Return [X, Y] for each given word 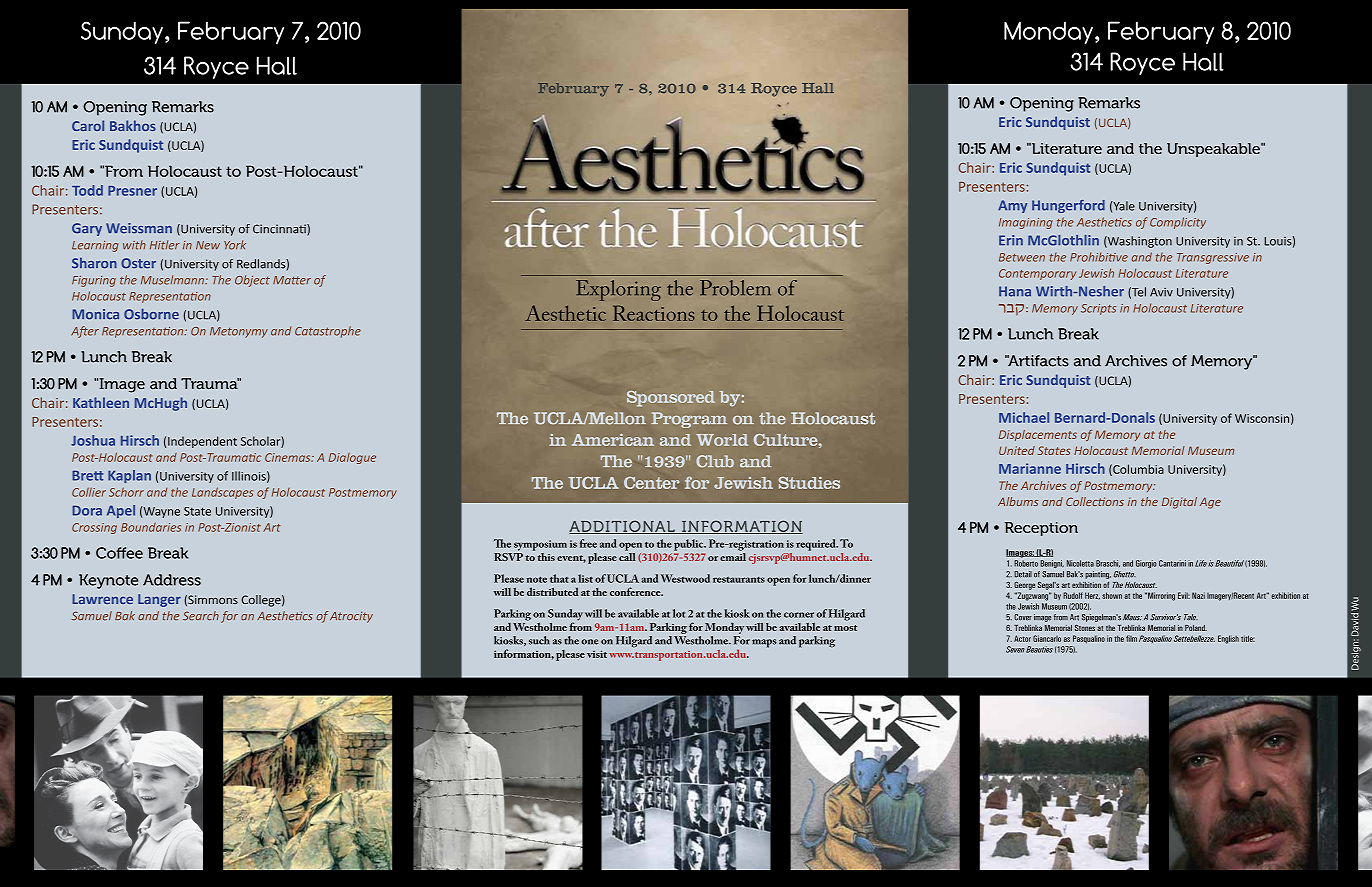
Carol [88, 125]
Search [201, 616]
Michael [1024, 417]
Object [252, 281]
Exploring [618, 290]
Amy [1012, 206]
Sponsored [671, 399]
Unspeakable [1214, 150]
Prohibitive [1099, 257]
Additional [623, 527]
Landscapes [222, 493]
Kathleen [101, 402]
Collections [1095, 501]
